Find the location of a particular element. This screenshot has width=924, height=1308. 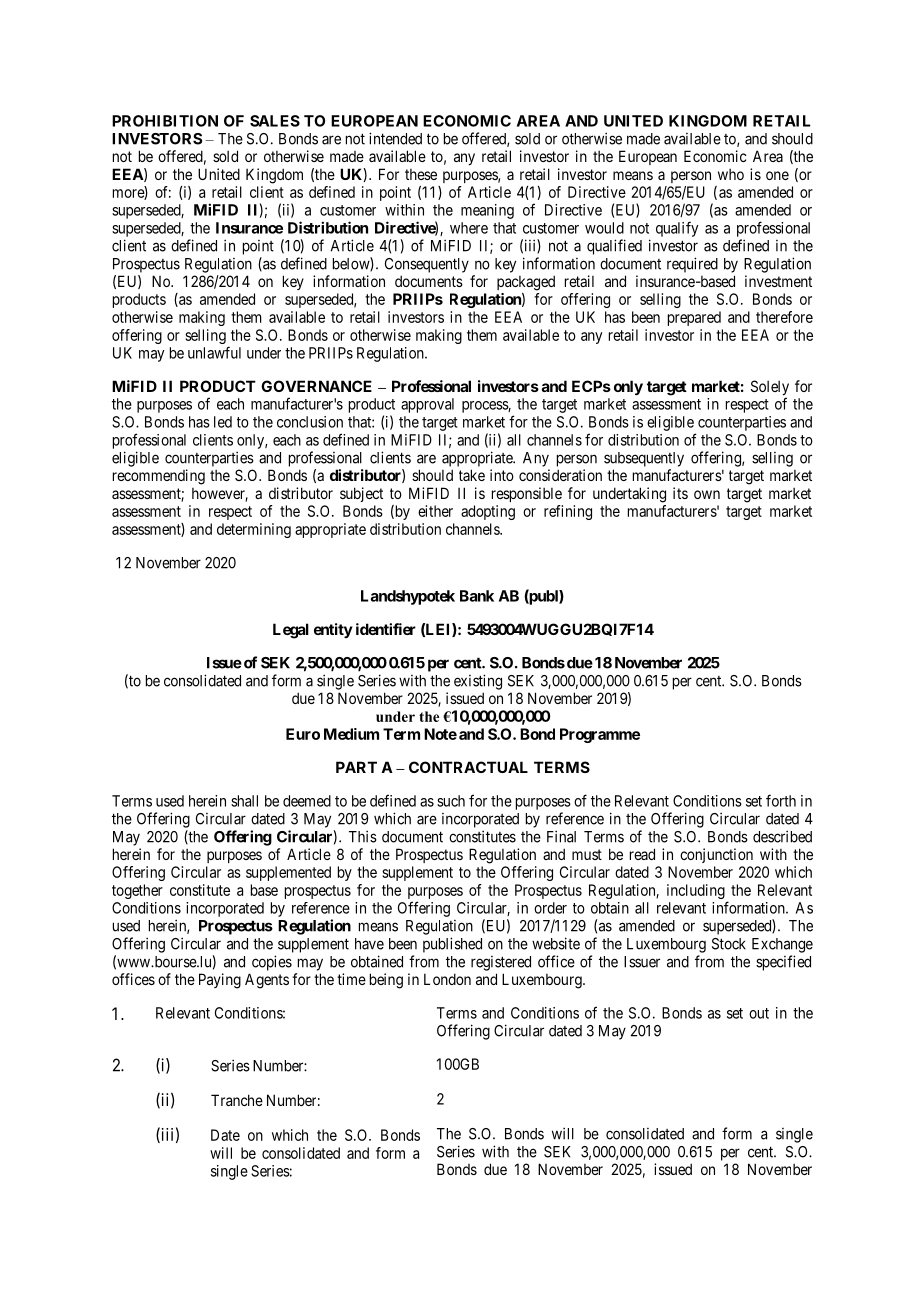

including is located at coordinates (696, 891).
